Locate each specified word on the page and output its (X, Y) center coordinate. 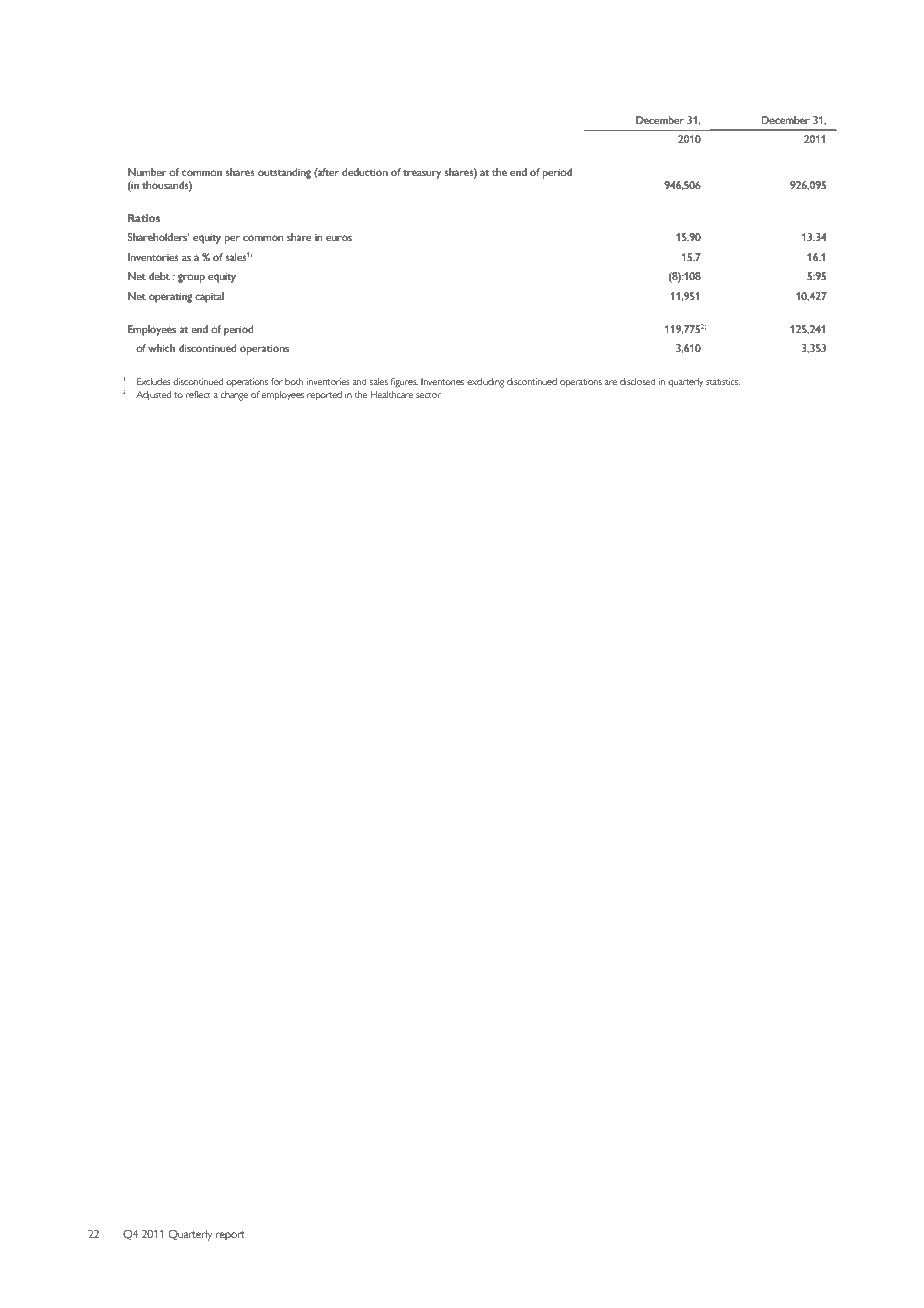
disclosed (638, 381)
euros (339, 238)
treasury (422, 174)
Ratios (144, 218)
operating (170, 298)
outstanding (284, 173)
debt (159, 276)
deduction (365, 172)
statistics (723, 381)
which (161, 348)
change (234, 396)
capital (209, 297)
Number (147, 172)
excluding (486, 383)
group (191, 278)
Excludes (154, 381)
